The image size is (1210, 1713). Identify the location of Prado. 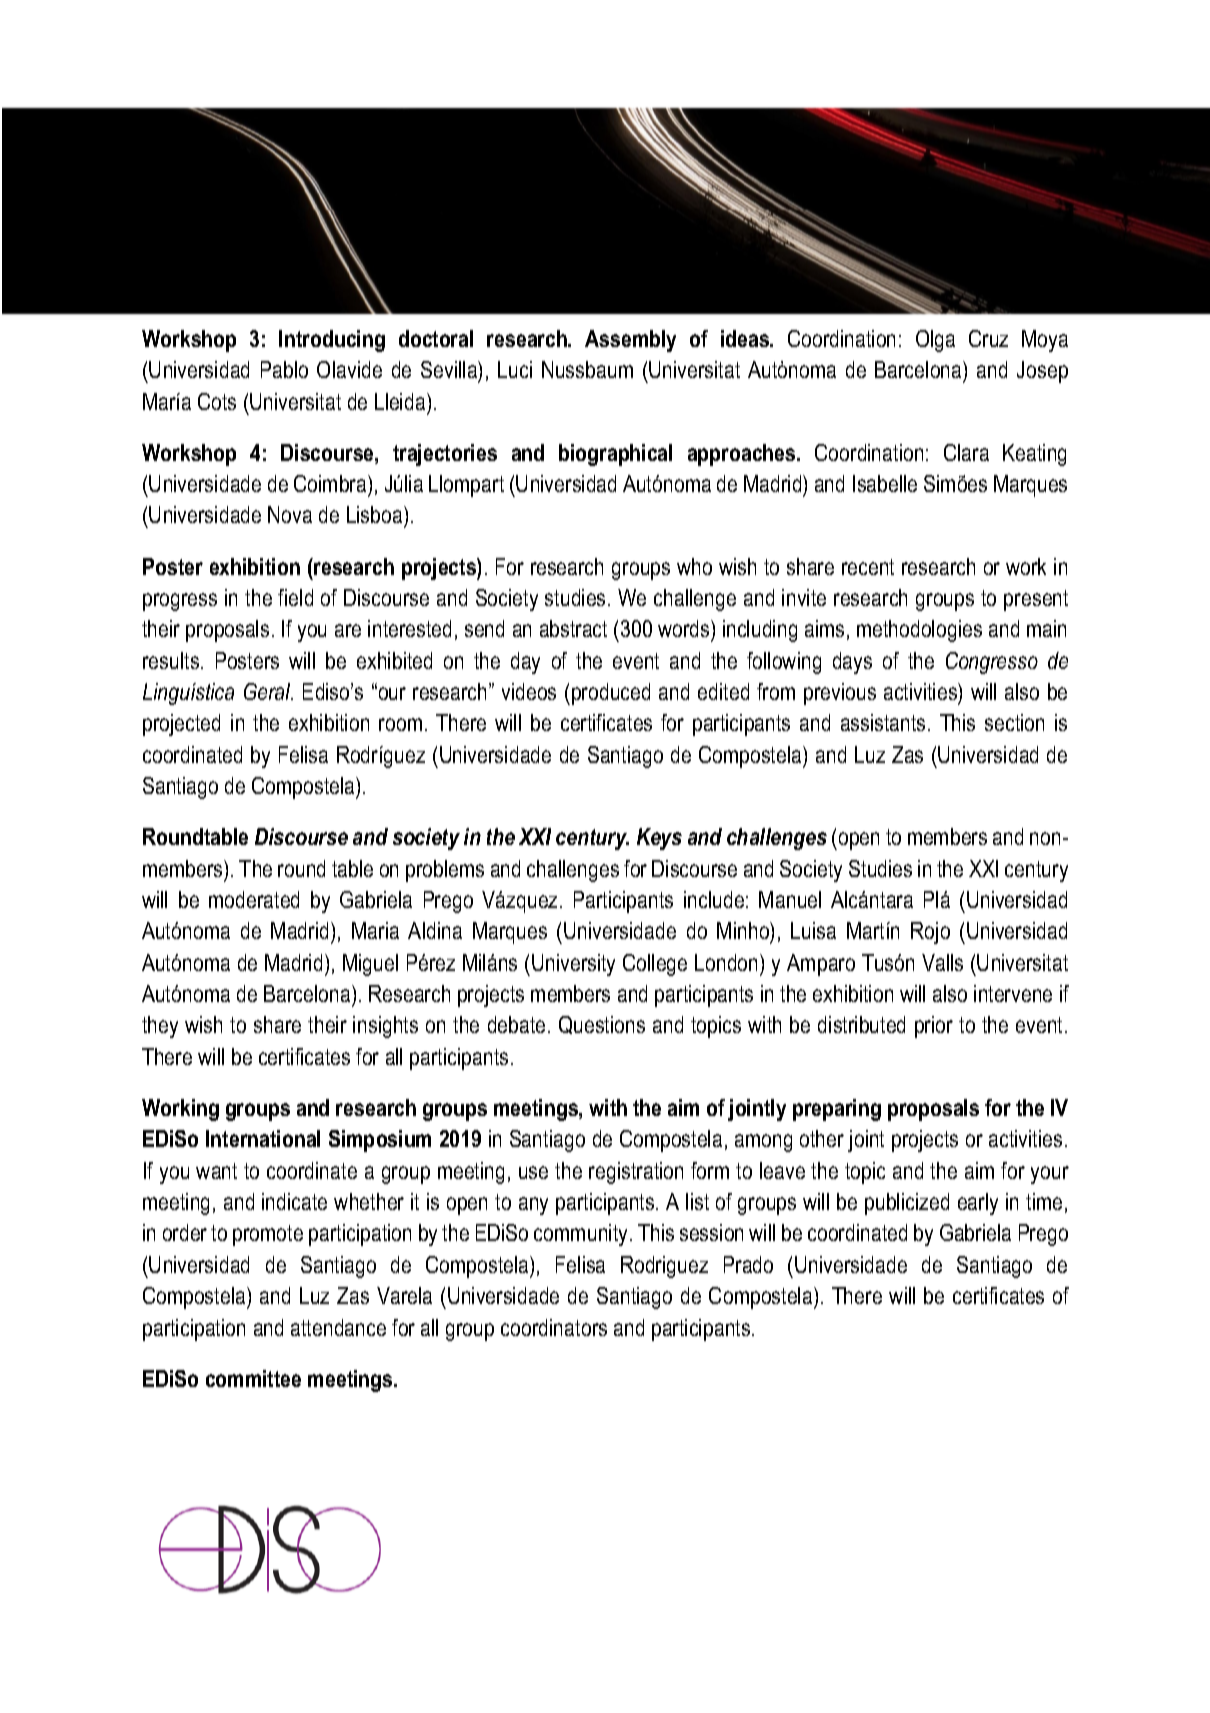
(748, 1264).
